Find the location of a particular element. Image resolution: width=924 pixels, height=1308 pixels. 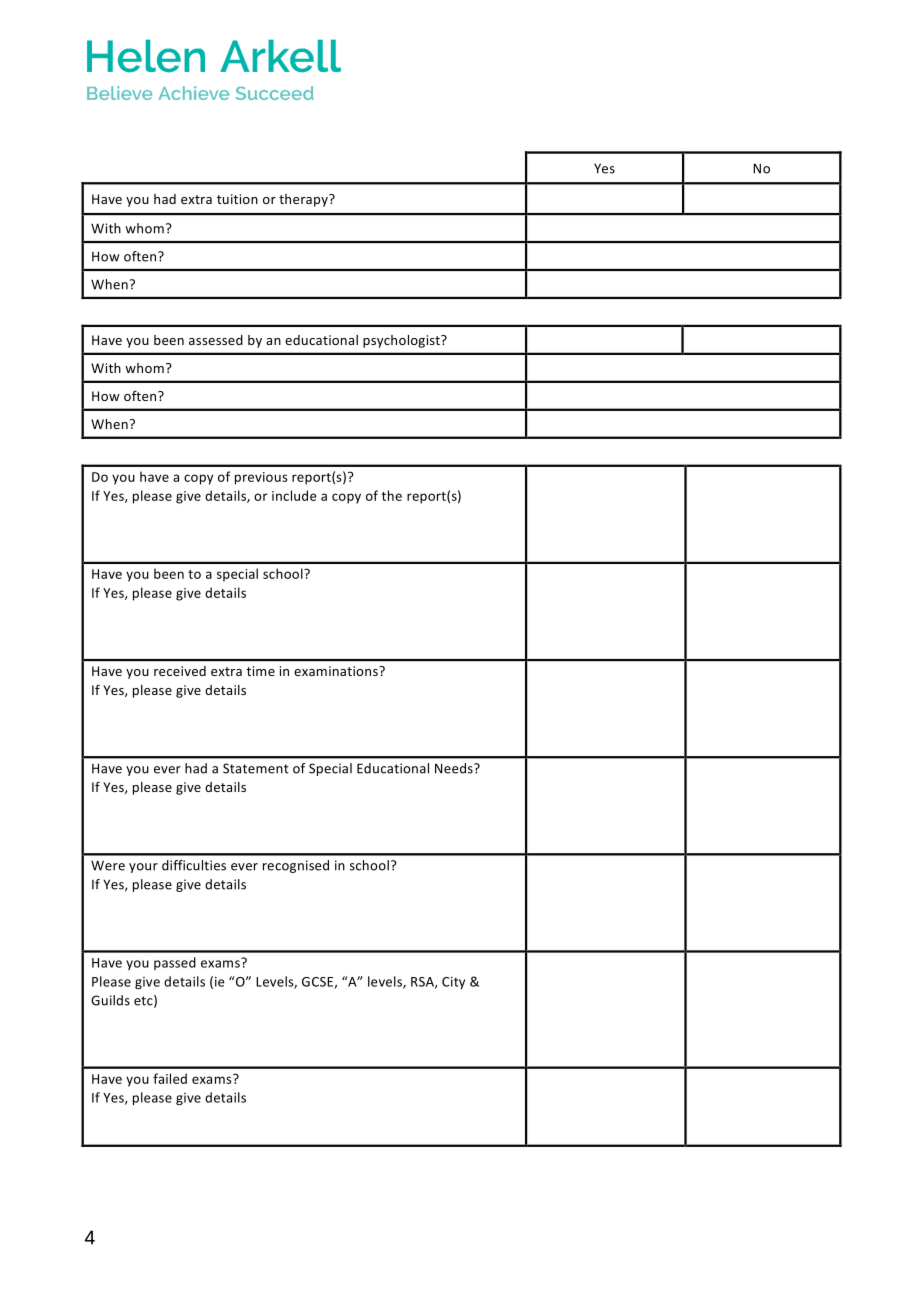

passed is located at coordinates (175, 963).
